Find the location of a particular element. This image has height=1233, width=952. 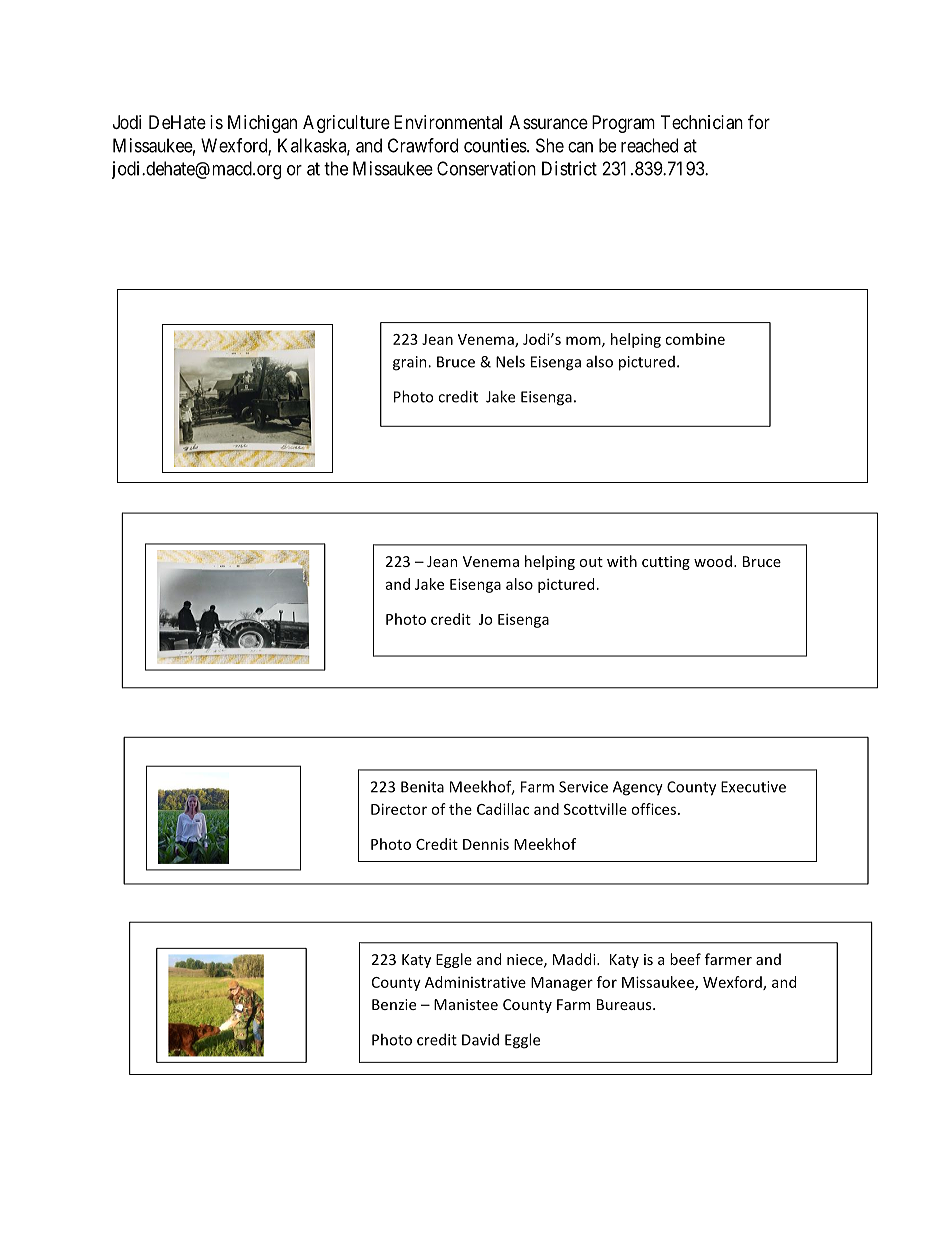

Cadillac is located at coordinates (503, 809).
